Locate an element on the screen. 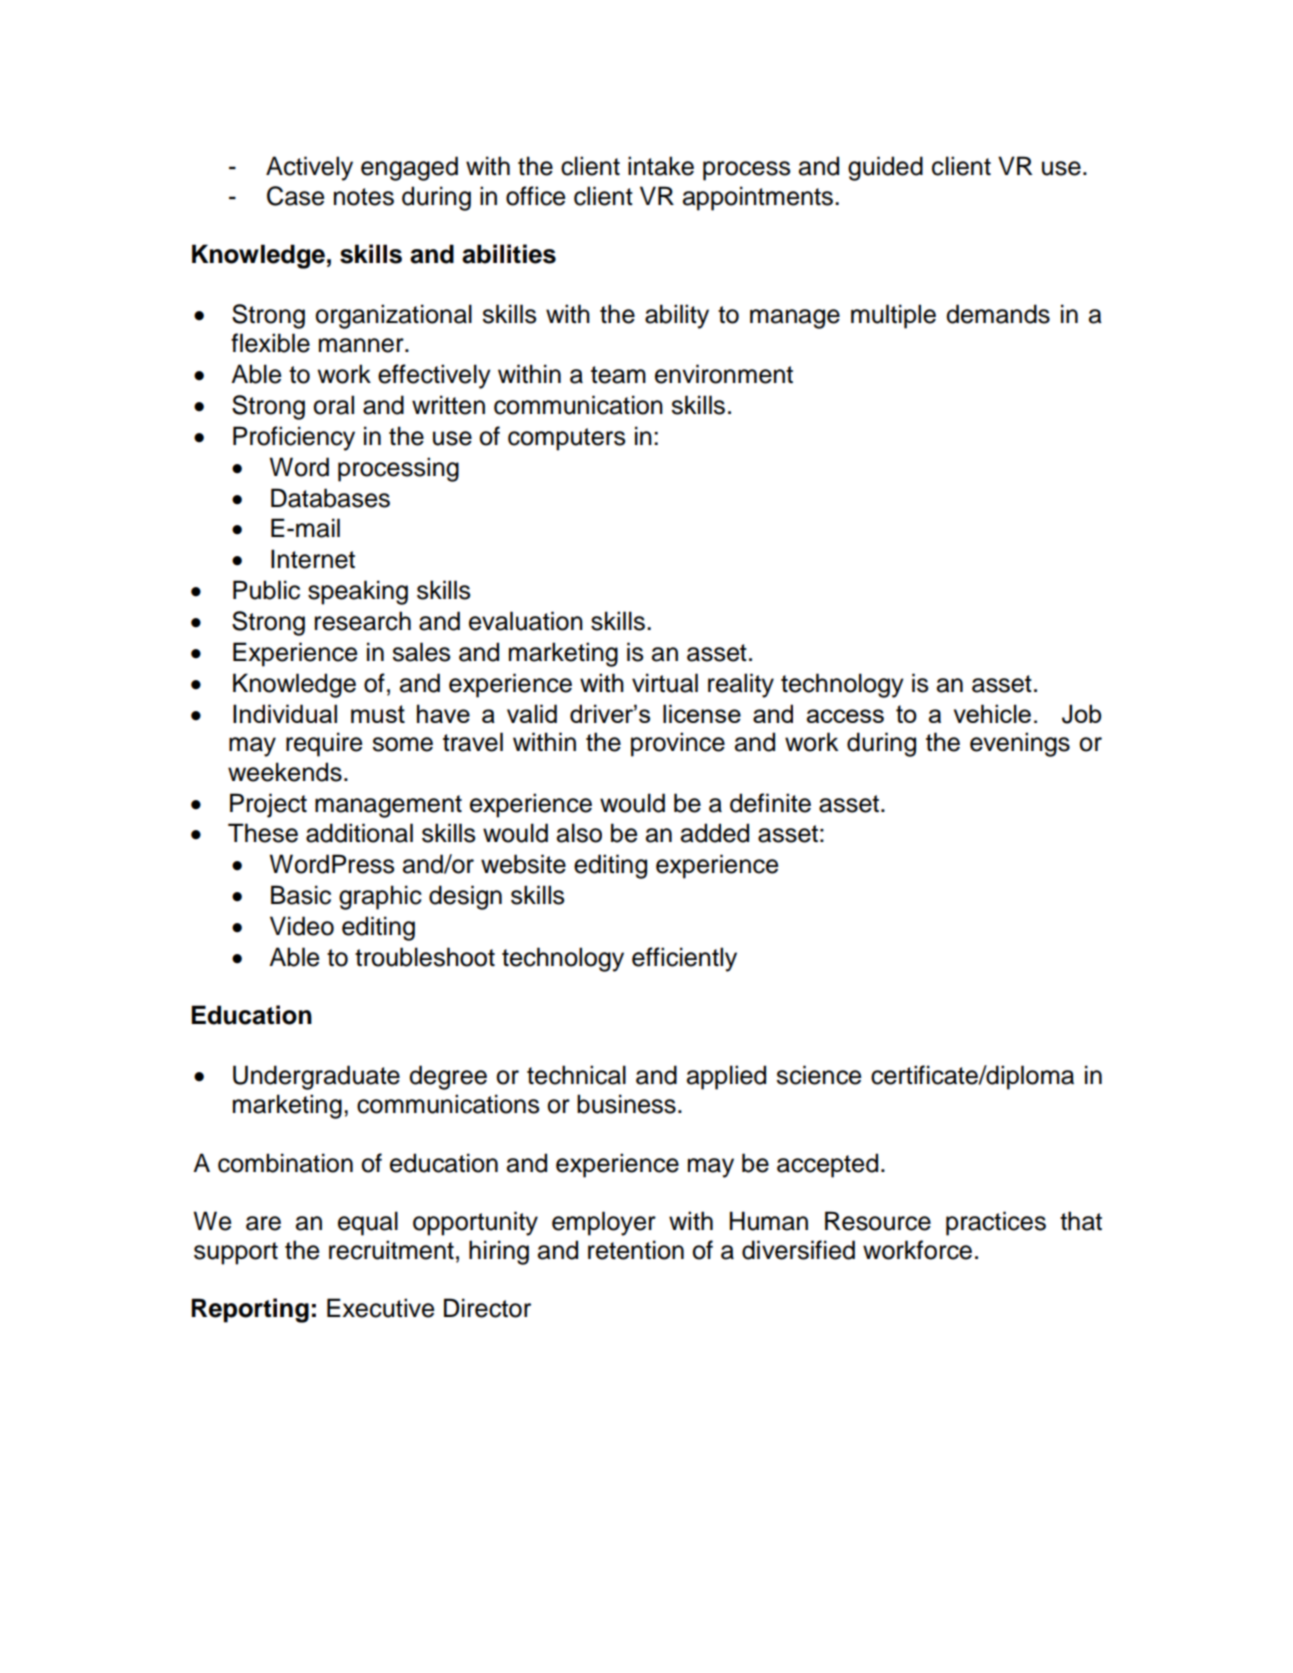  practices is located at coordinates (996, 1223).
